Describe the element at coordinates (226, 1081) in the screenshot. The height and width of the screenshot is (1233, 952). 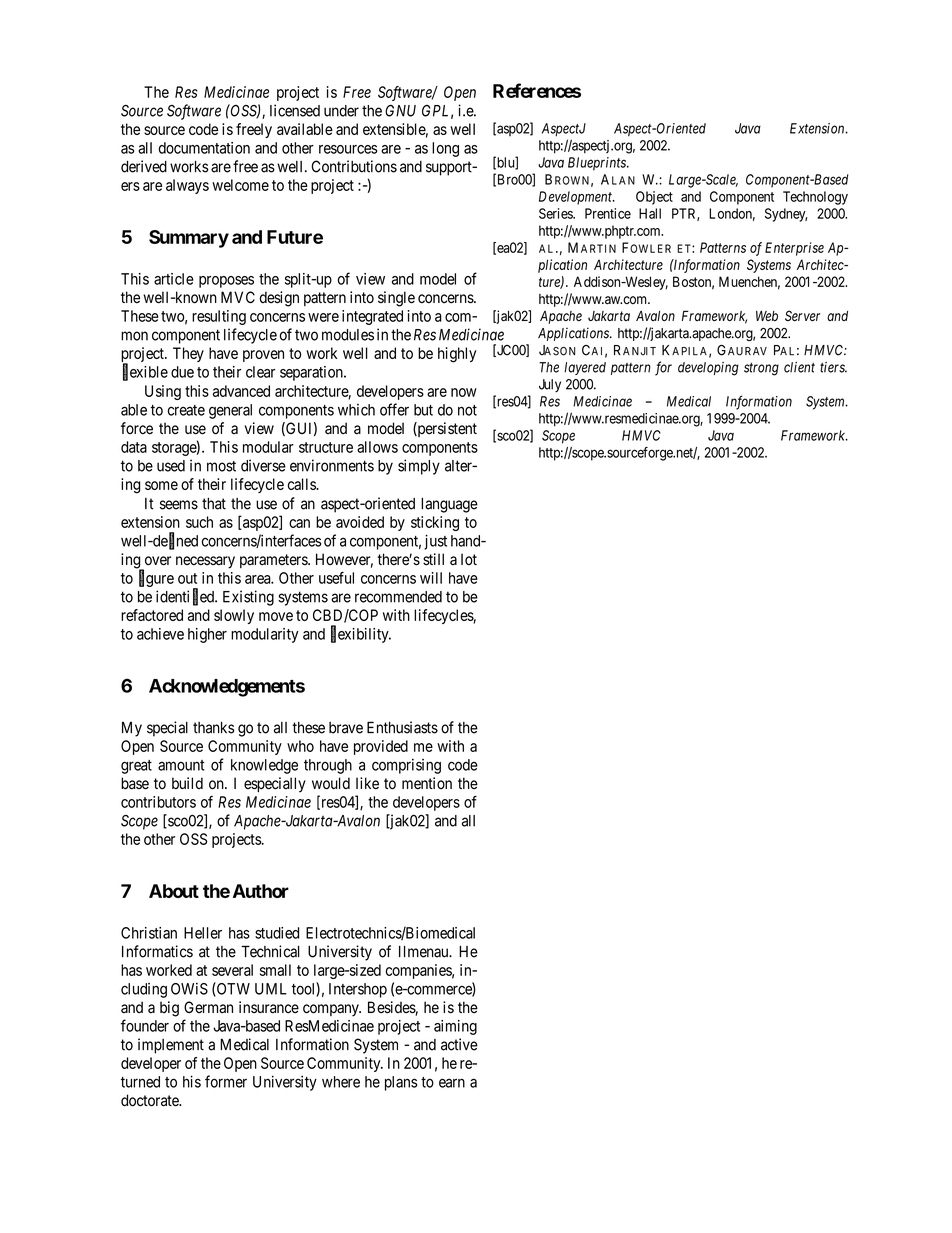
I see `former` at that location.
